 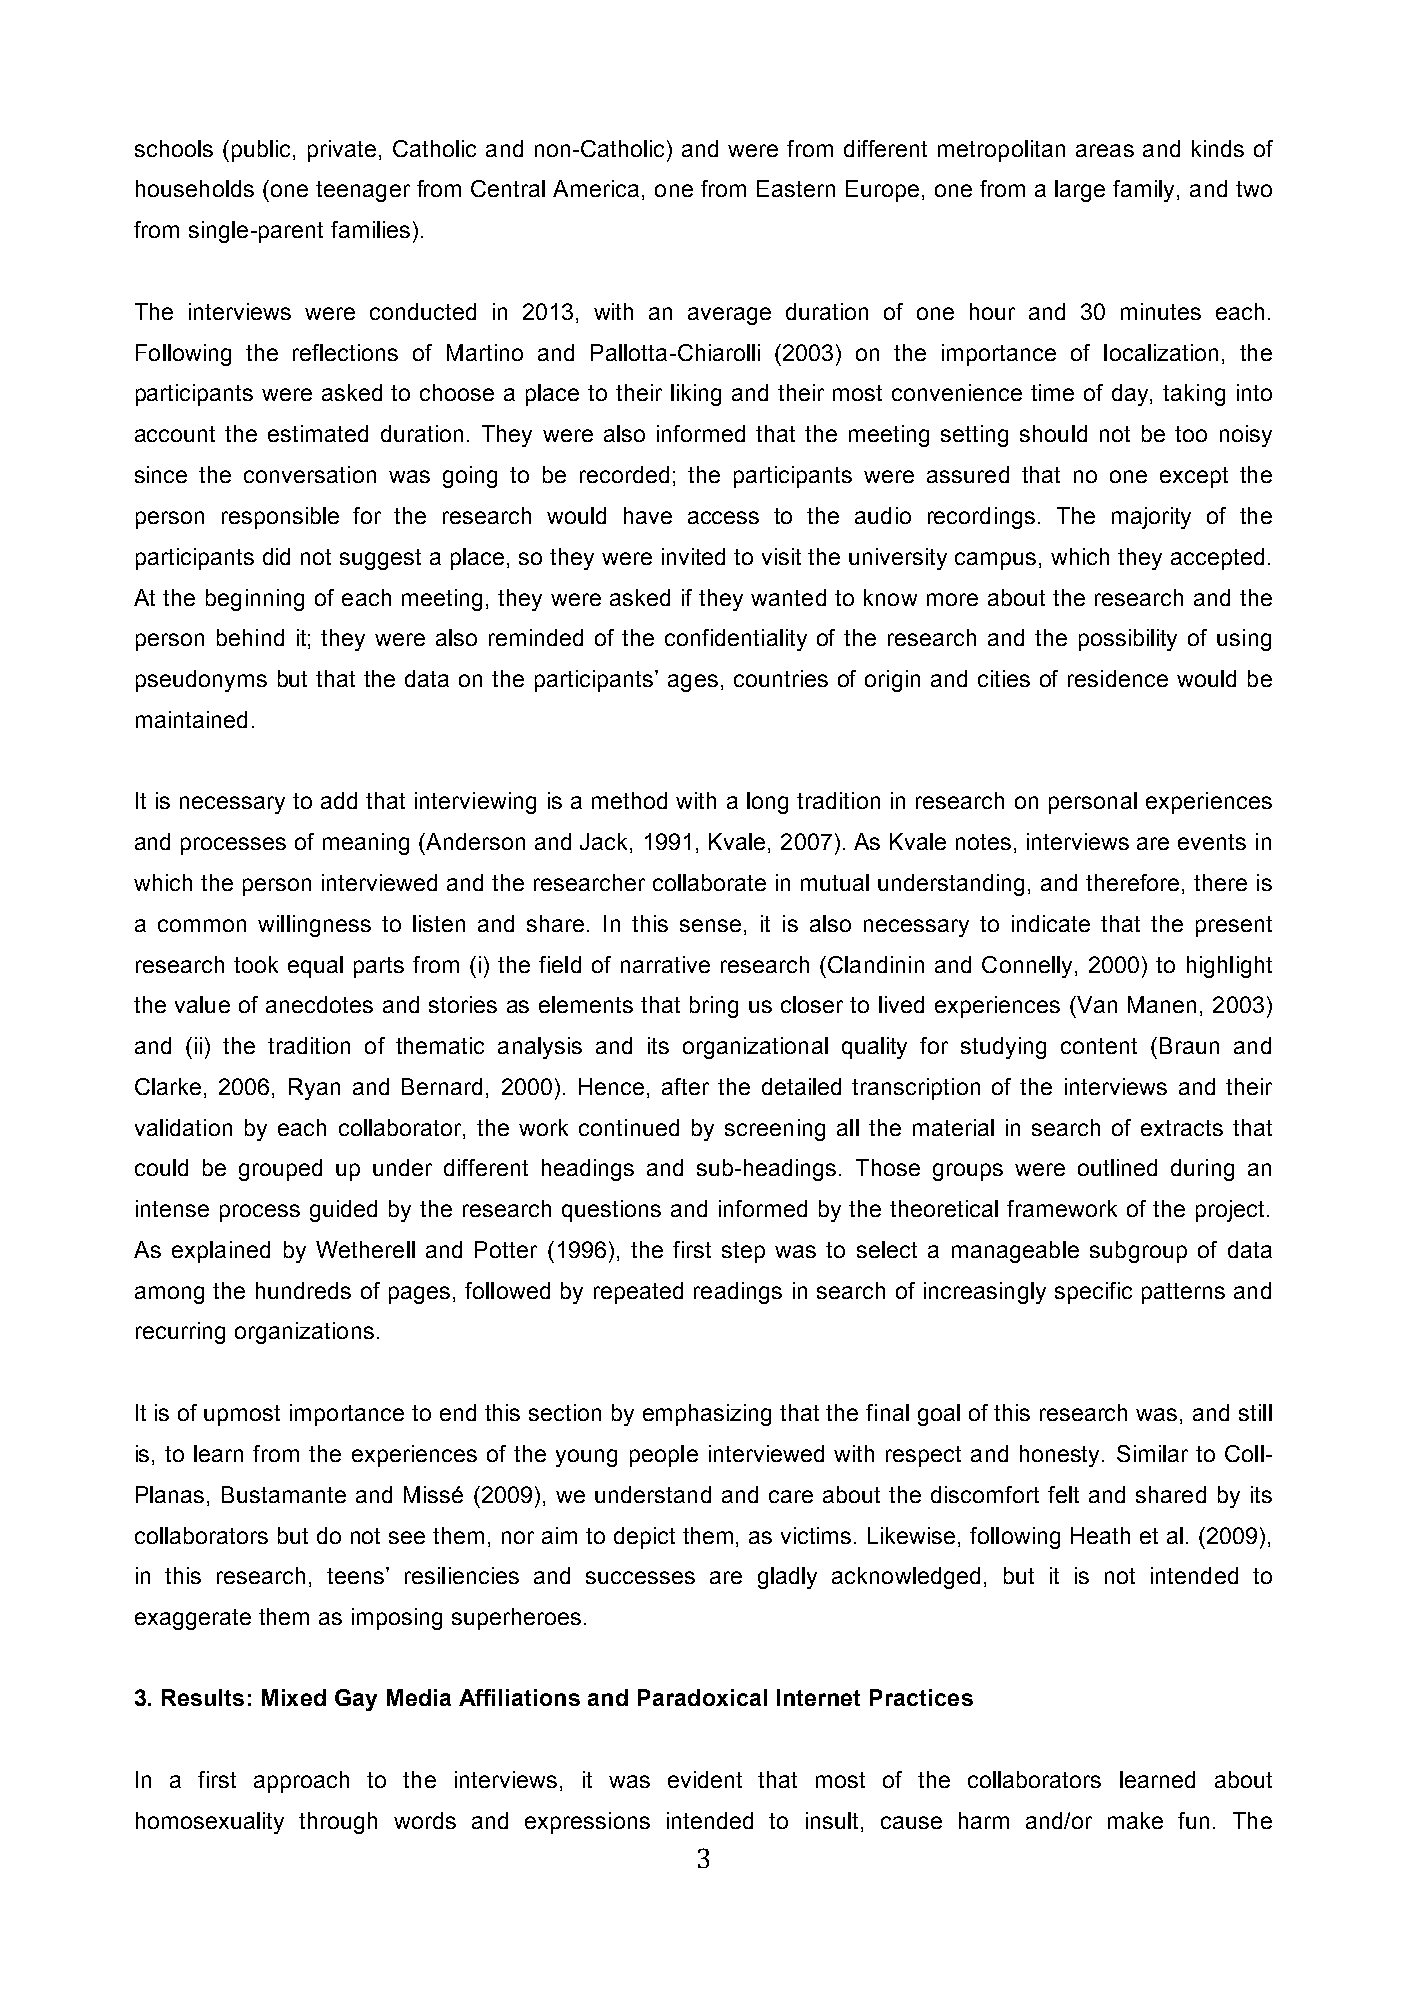 What do you see at coordinates (1118, 678) in the page?
I see `residence` at bounding box center [1118, 678].
